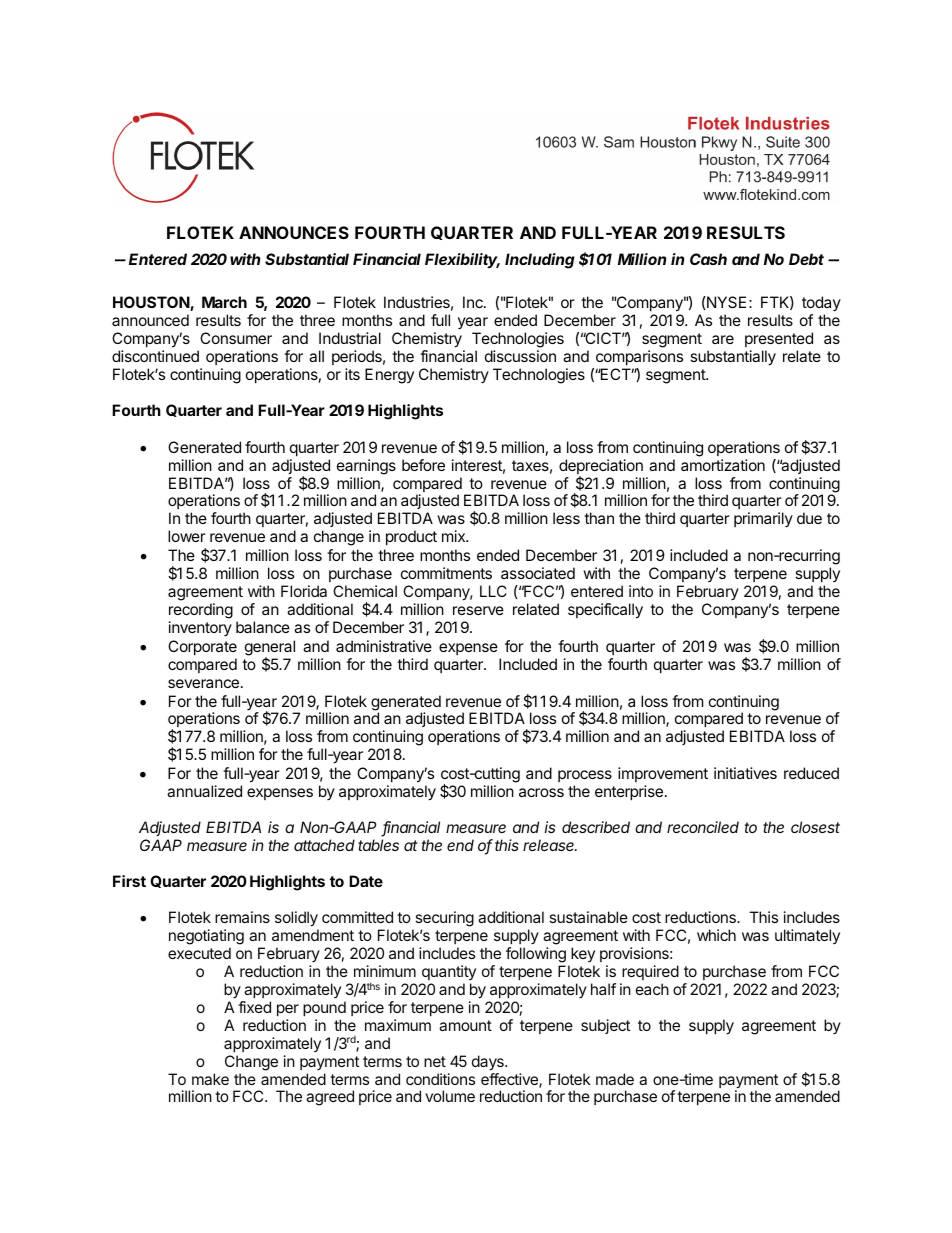 The height and width of the screenshot is (1233, 952). I want to click on Cash, so click(708, 259).
